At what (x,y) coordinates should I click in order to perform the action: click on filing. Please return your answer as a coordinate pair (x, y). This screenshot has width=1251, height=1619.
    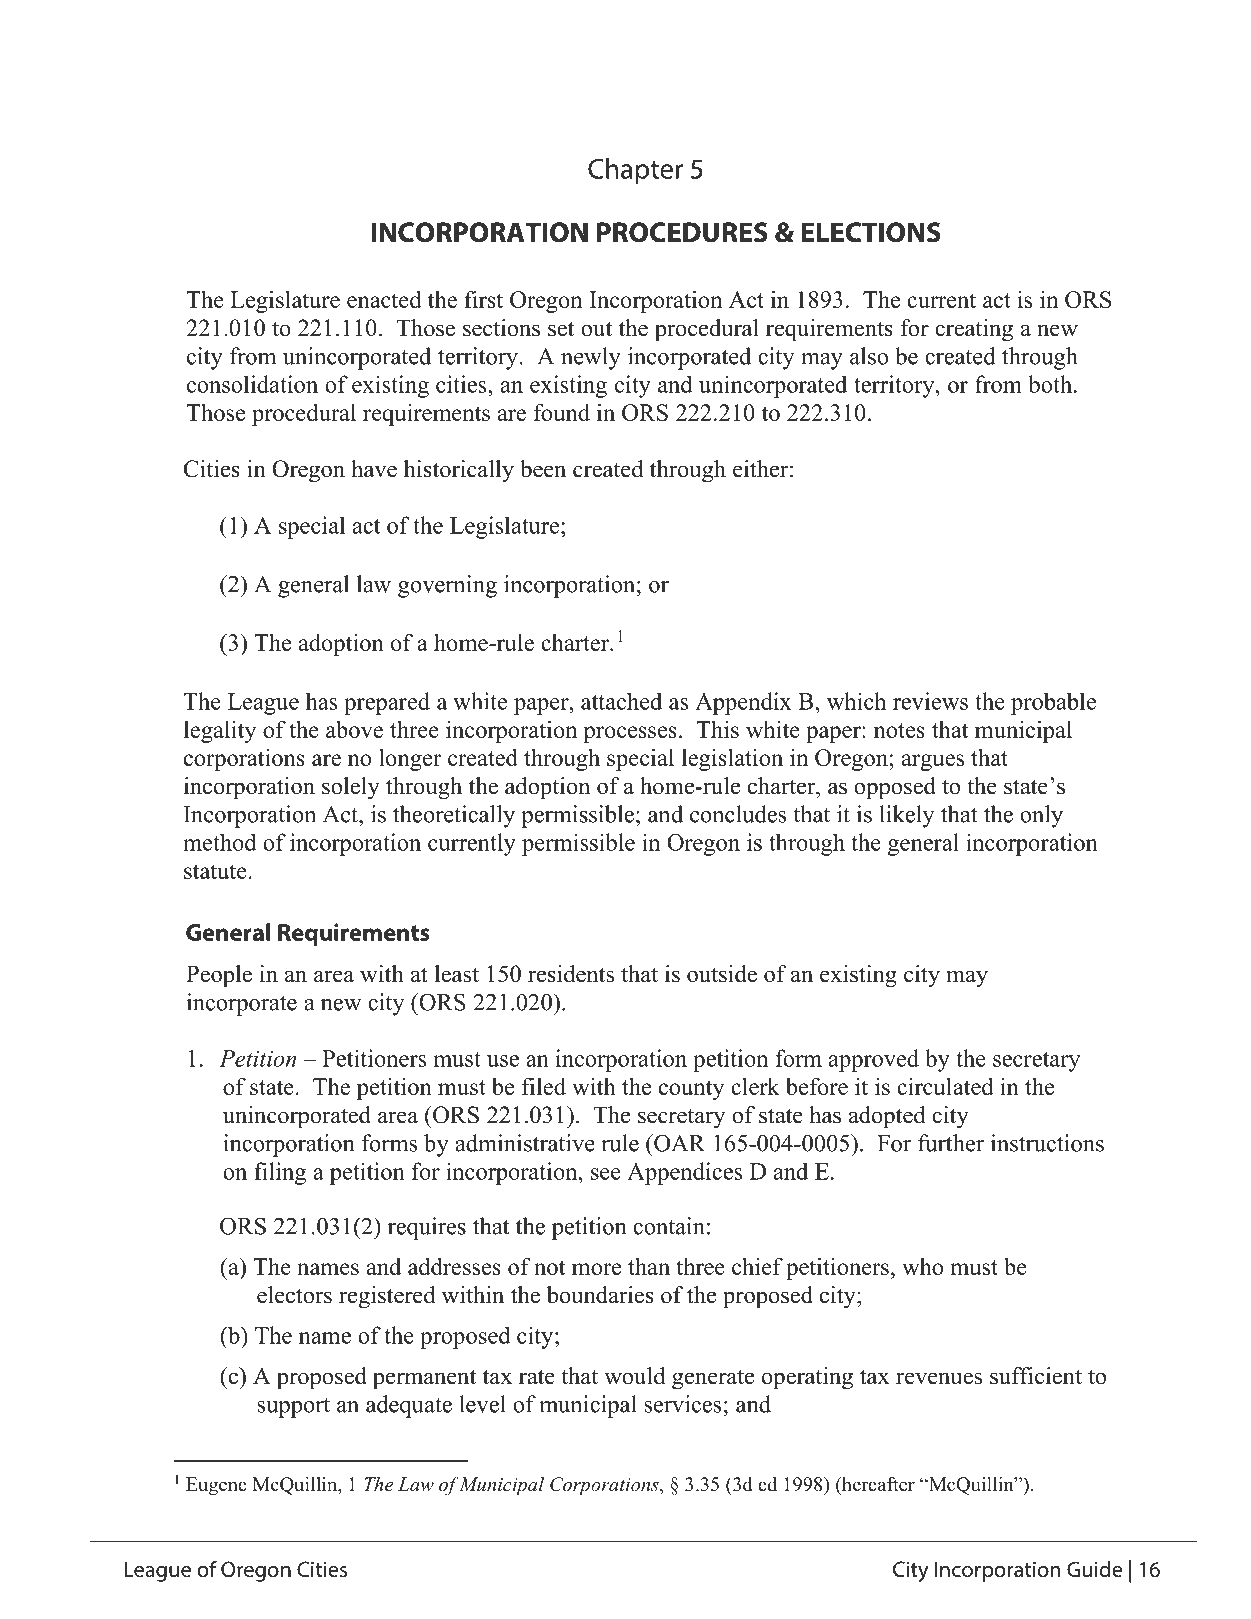
    Looking at the image, I should click on (280, 1173).
